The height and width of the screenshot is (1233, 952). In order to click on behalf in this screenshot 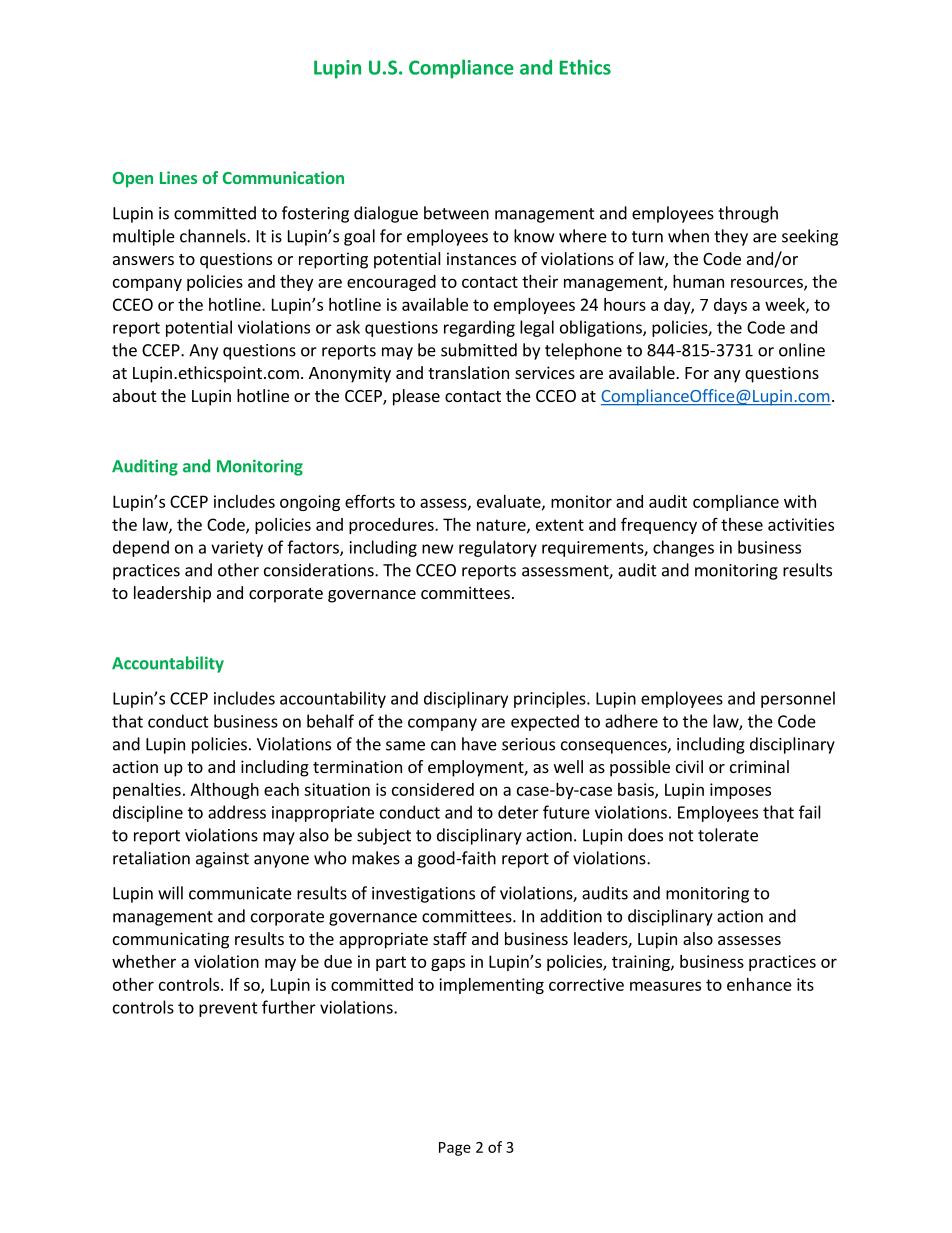, I will do `click(330, 721)`.
